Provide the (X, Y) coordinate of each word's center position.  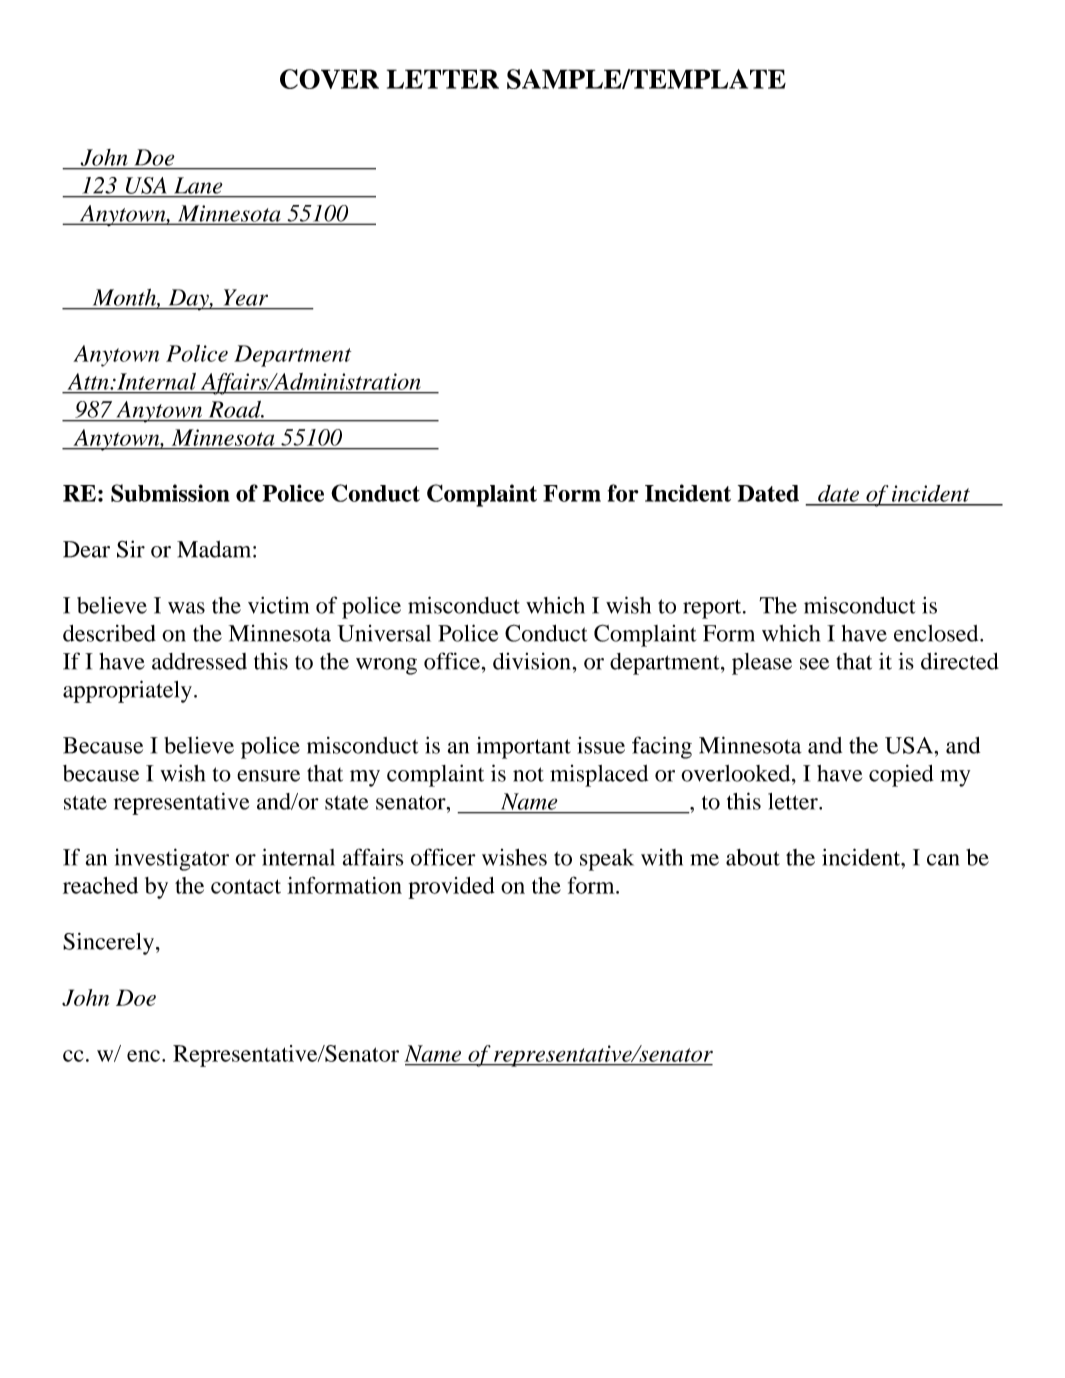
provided (451, 888)
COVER (329, 79)
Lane (198, 185)
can (943, 860)
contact (246, 886)
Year (246, 297)
